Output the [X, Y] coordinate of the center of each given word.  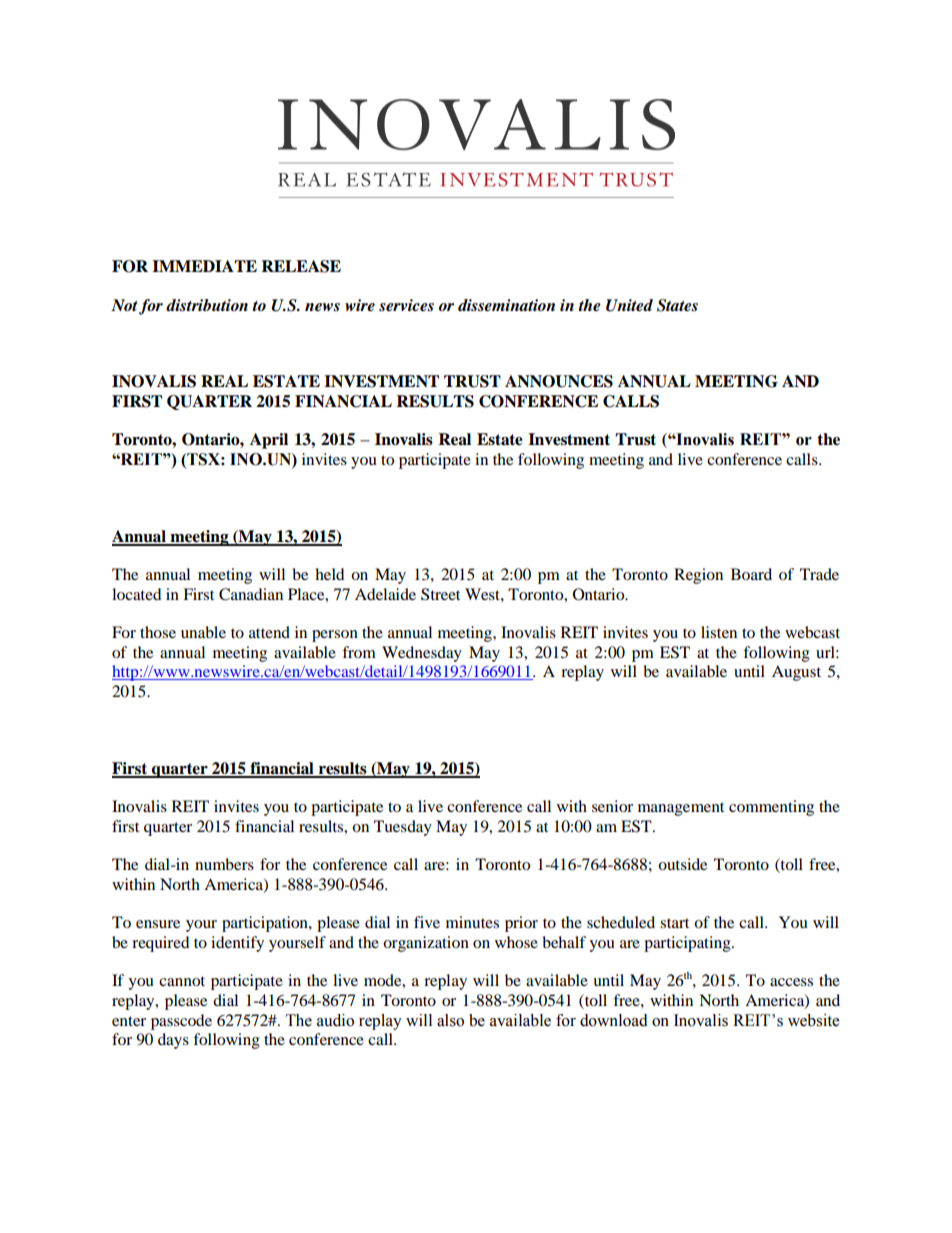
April [269, 441]
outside [682, 864]
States [677, 305]
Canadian [251, 594]
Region [698, 576]
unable [203, 632]
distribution [207, 305]
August [796, 673]
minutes [472, 922]
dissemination [506, 305]
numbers [224, 864]
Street [440, 594]
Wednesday [422, 654]
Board [751, 574]
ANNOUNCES [559, 381]
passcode [181, 1022]
